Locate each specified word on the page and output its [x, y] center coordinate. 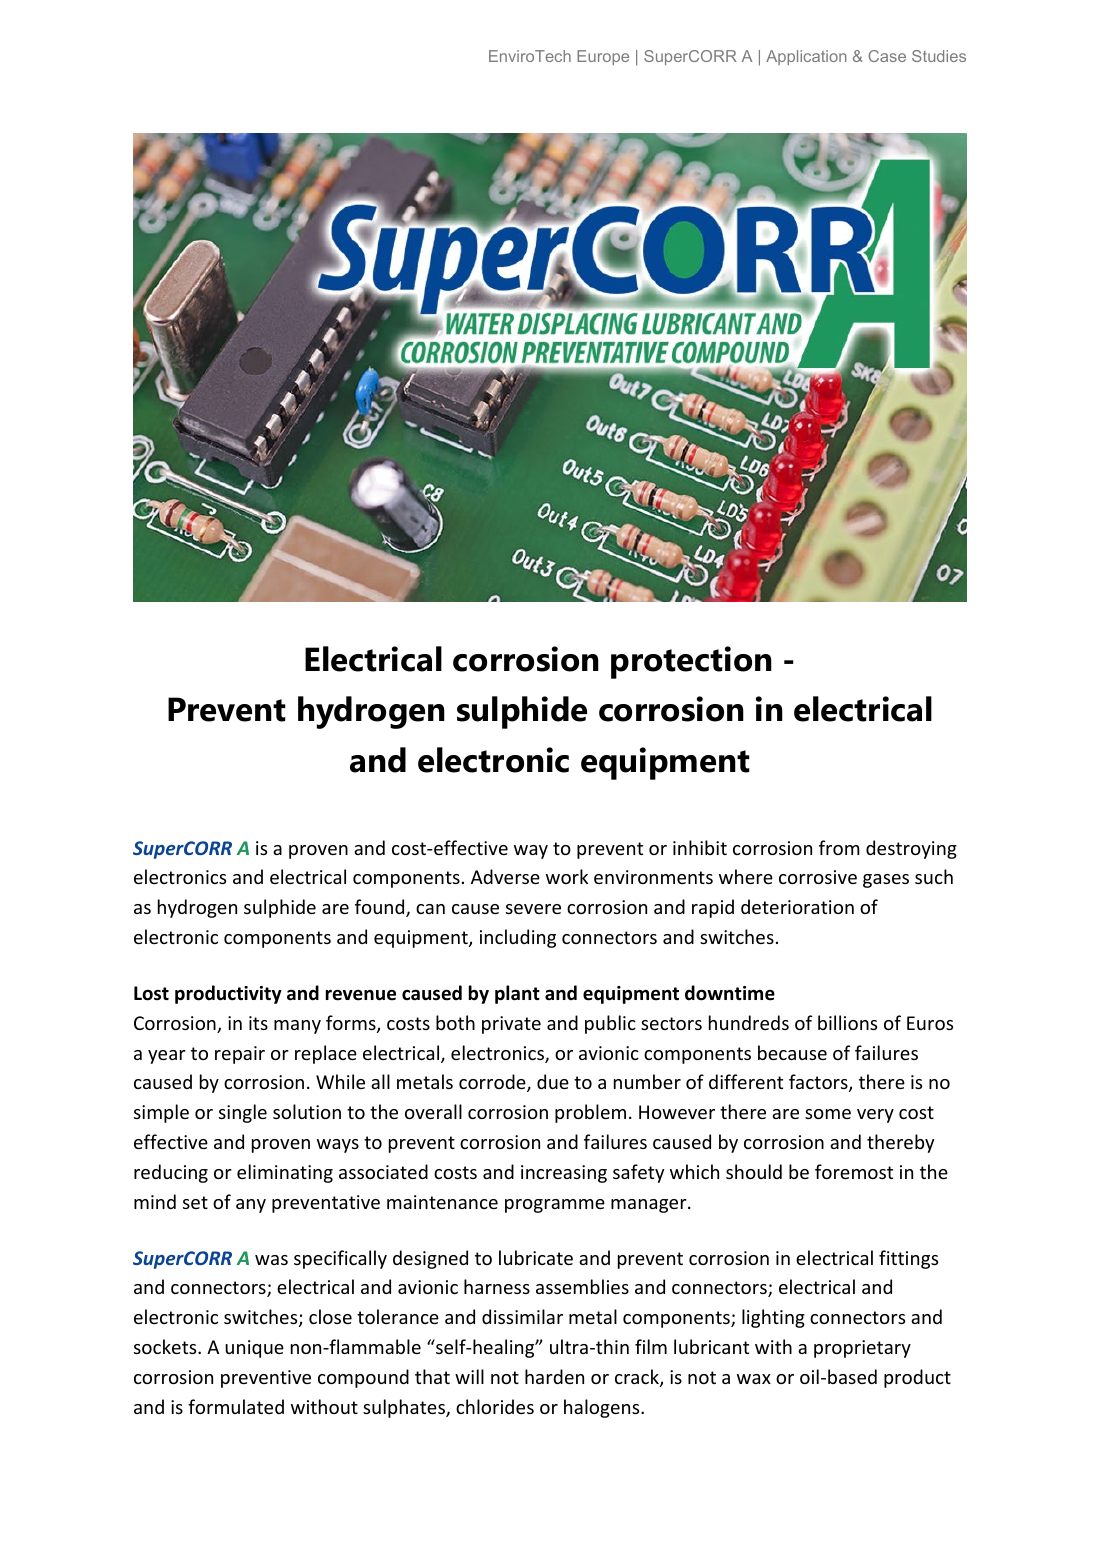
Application [806, 57]
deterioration [797, 906]
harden [554, 1376]
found [381, 908]
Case [887, 56]
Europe [603, 57]
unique [254, 1349]
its [258, 1023]
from [839, 847]
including [518, 938]
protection [691, 662]
